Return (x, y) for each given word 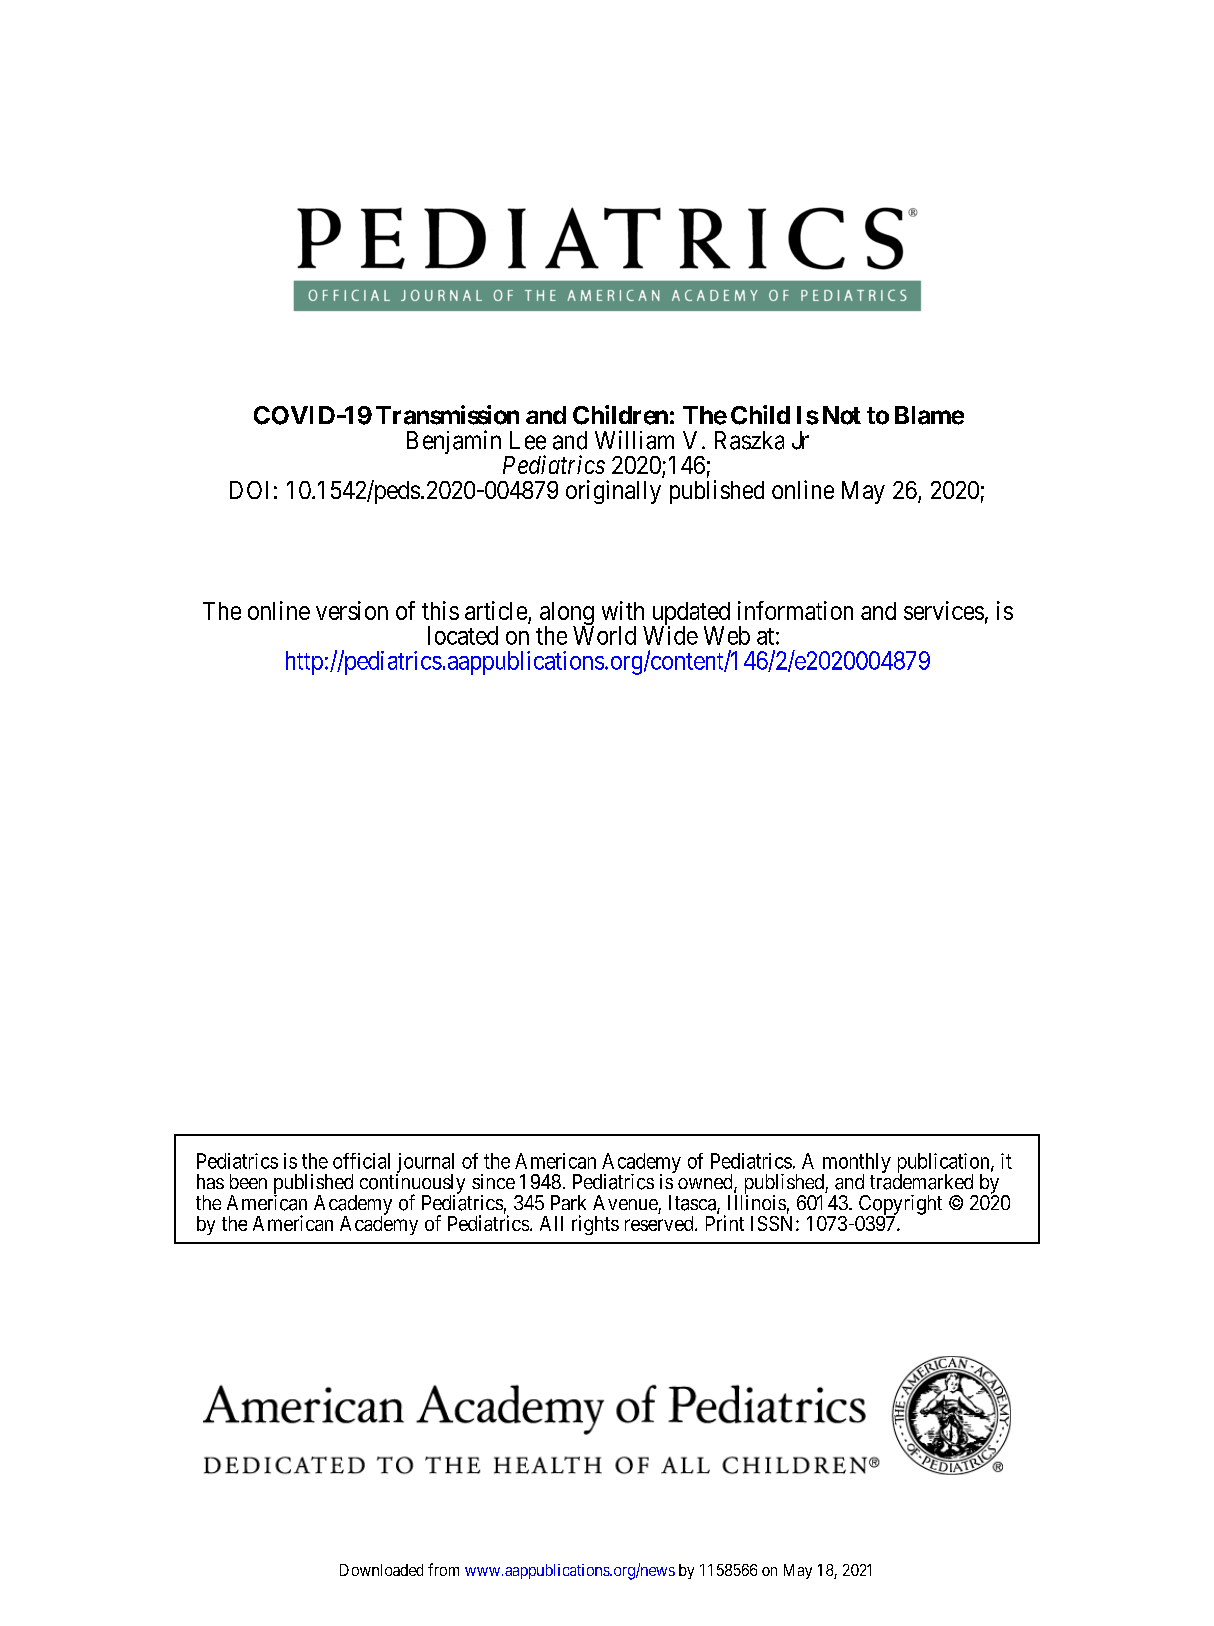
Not (842, 415)
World (604, 635)
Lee (528, 440)
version (352, 610)
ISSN (774, 1223)
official (361, 1161)
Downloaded (381, 1570)
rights (595, 1225)
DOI (249, 490)
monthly (856, 1164)
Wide (670, 635)
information (795, 610)
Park (568, 1202)
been (248, 1181)
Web (727, 635)
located (463, 635)
